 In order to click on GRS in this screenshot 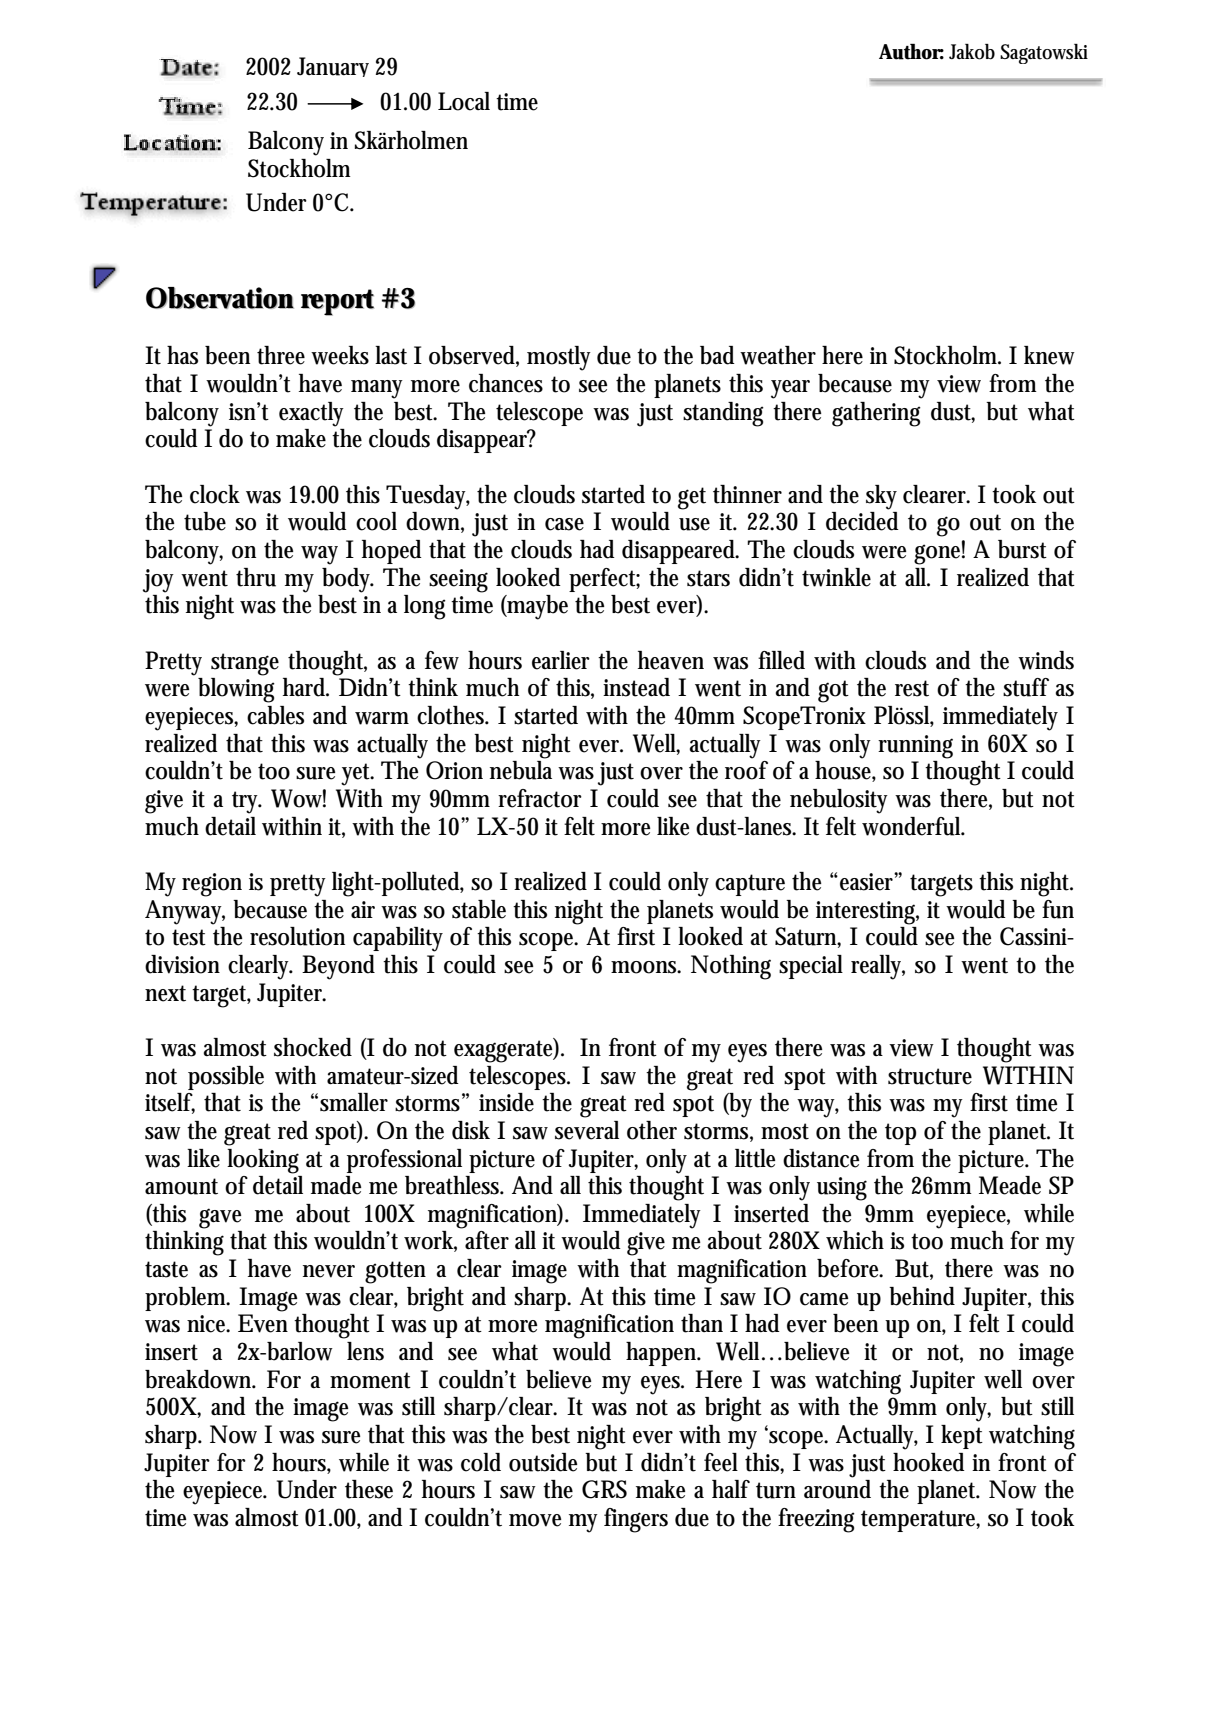, I will do `click(604, 1489)`.
